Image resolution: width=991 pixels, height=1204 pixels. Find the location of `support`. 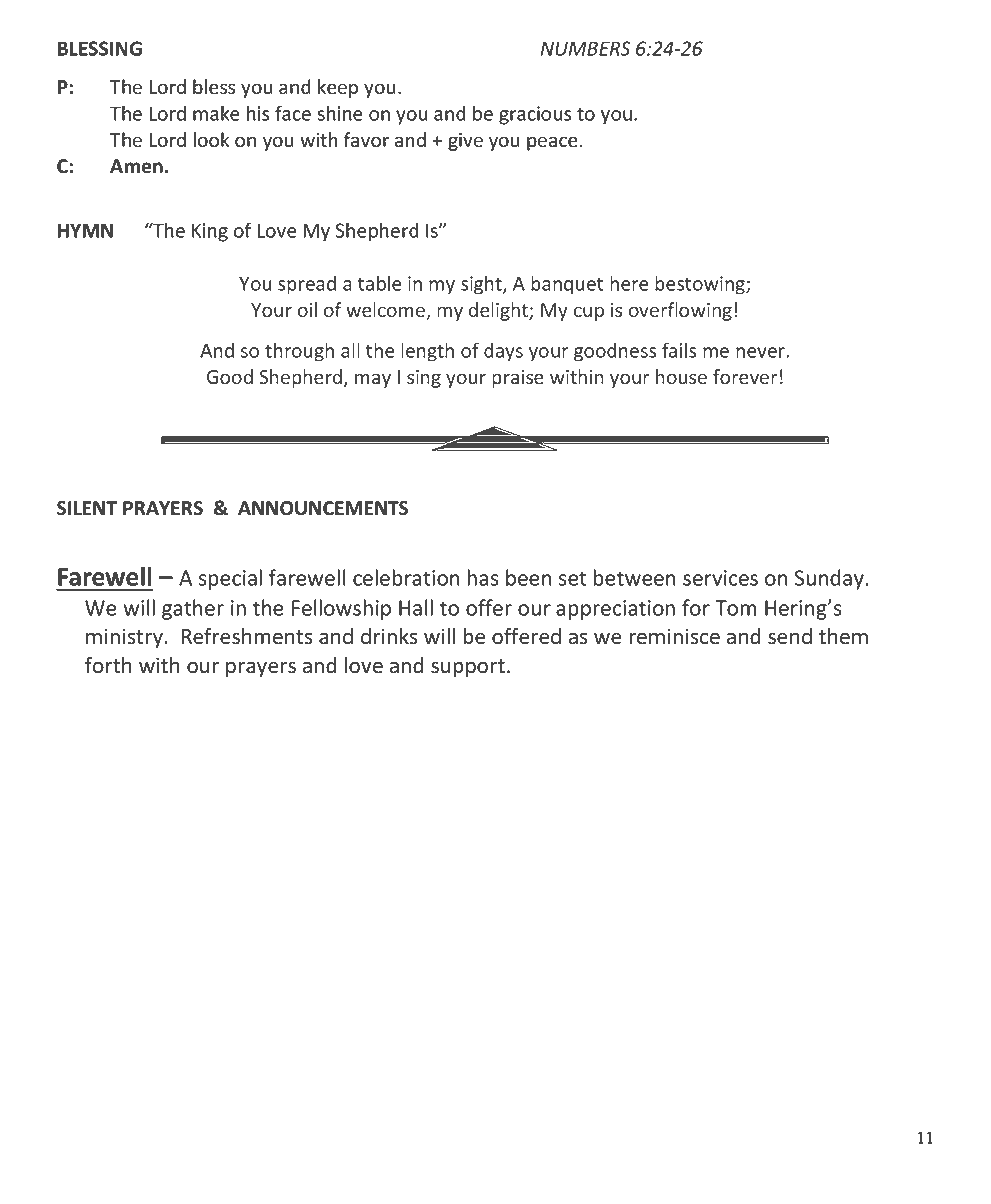

support is located at coordinates (468, 668).
